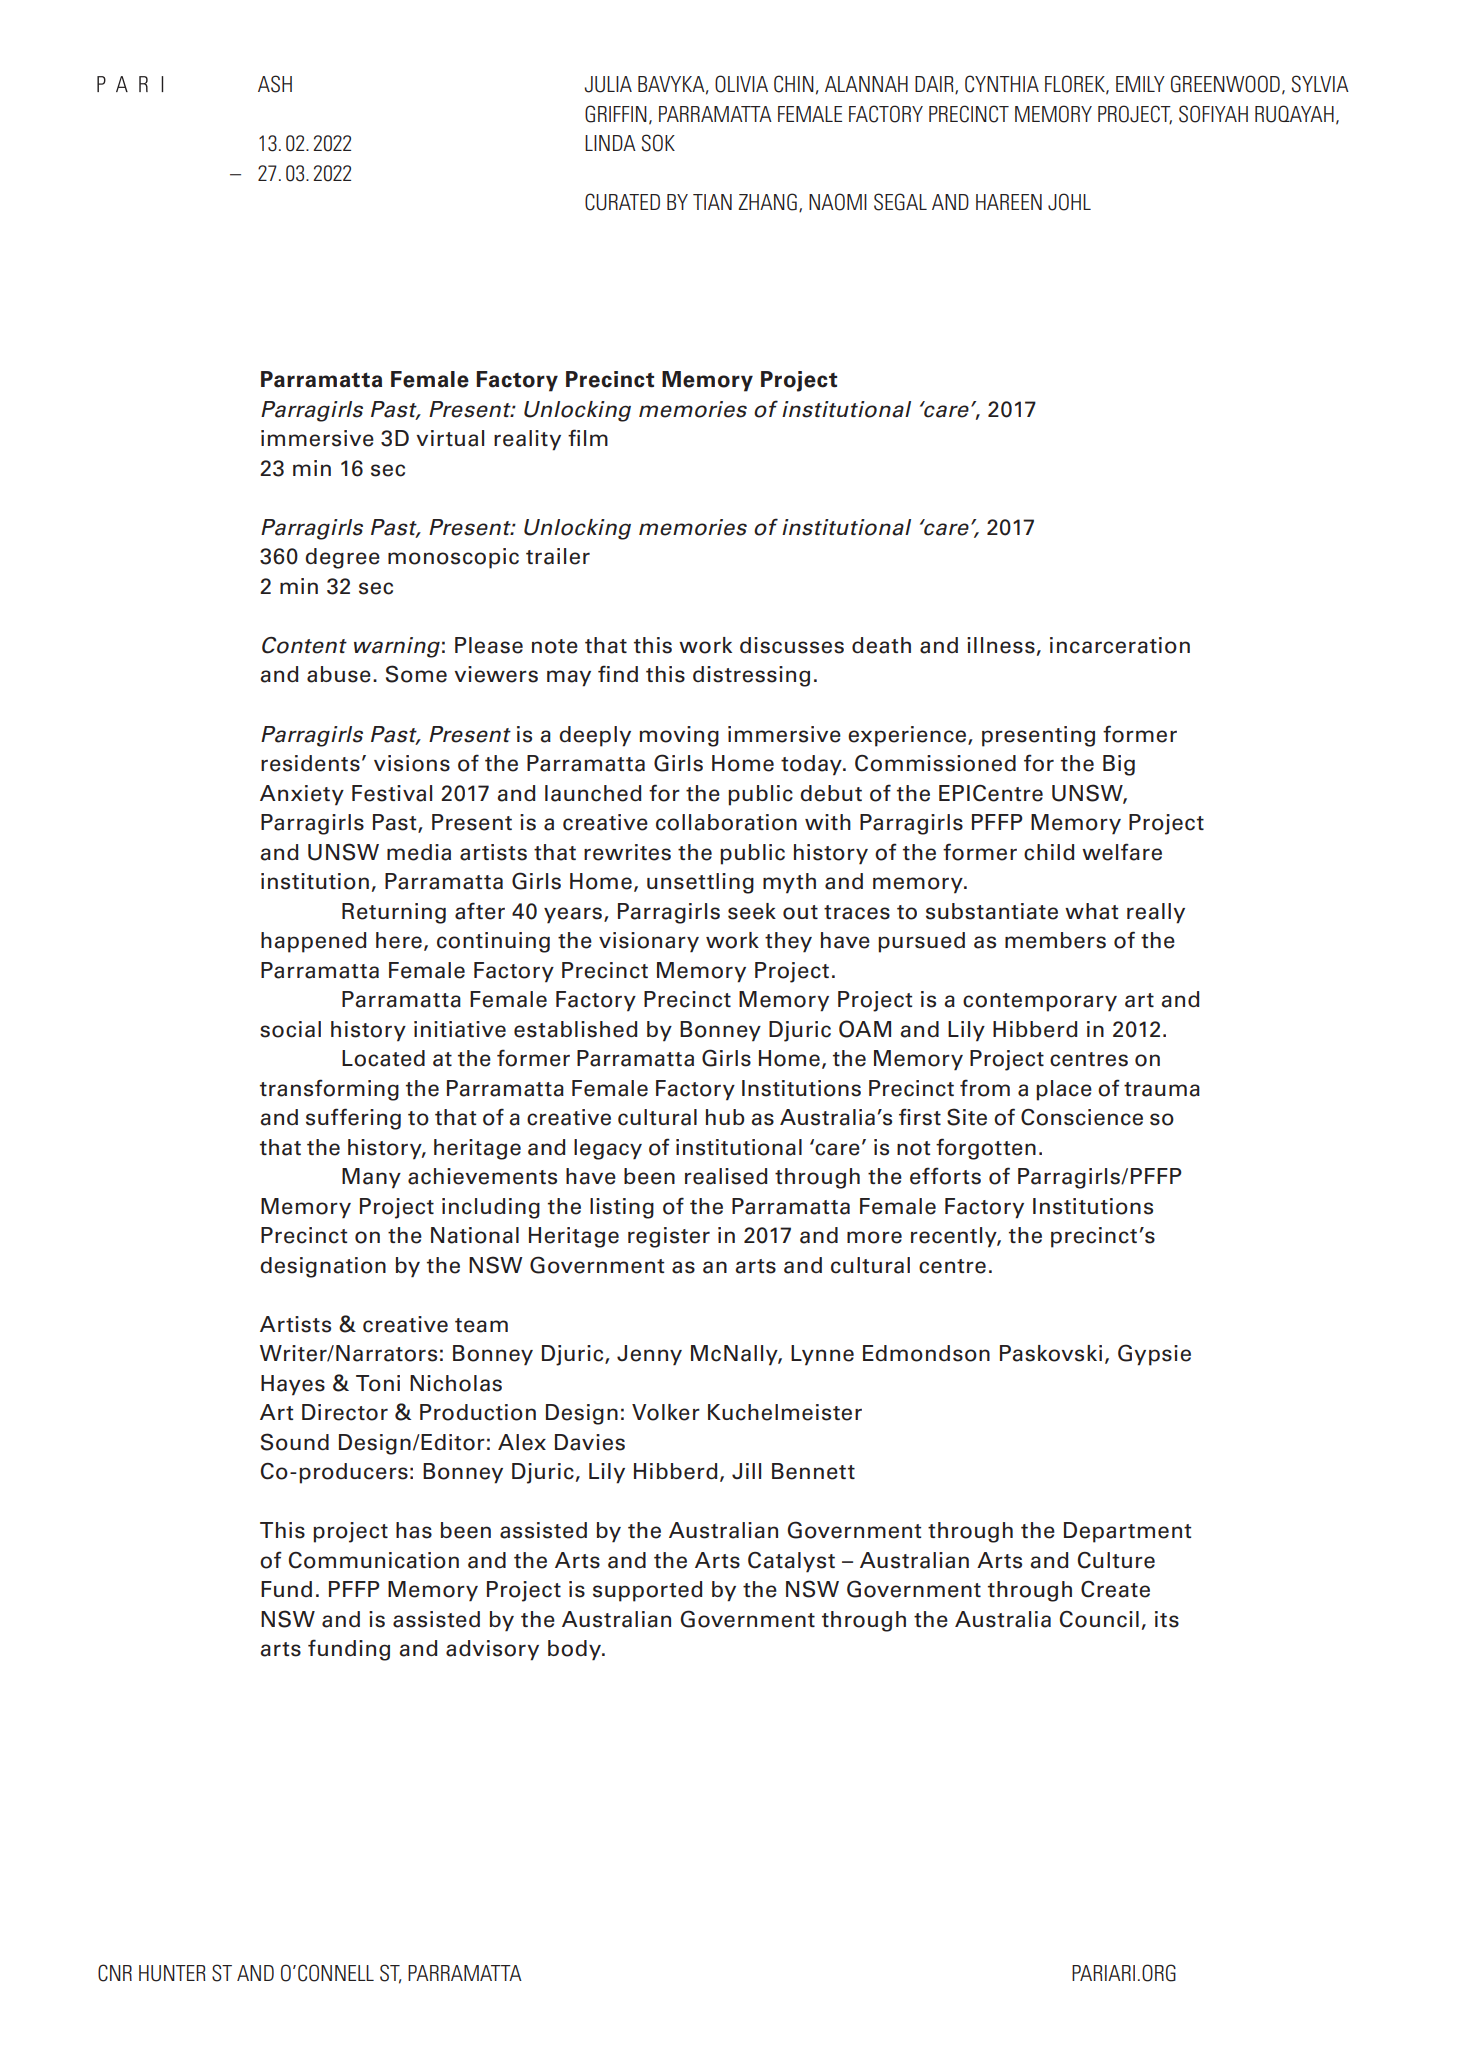 This page has height=2071, width=1464. What do you see at coordinates (1167, 1619) in the page?
I see `its` at bounding box center [1167, 1619].
